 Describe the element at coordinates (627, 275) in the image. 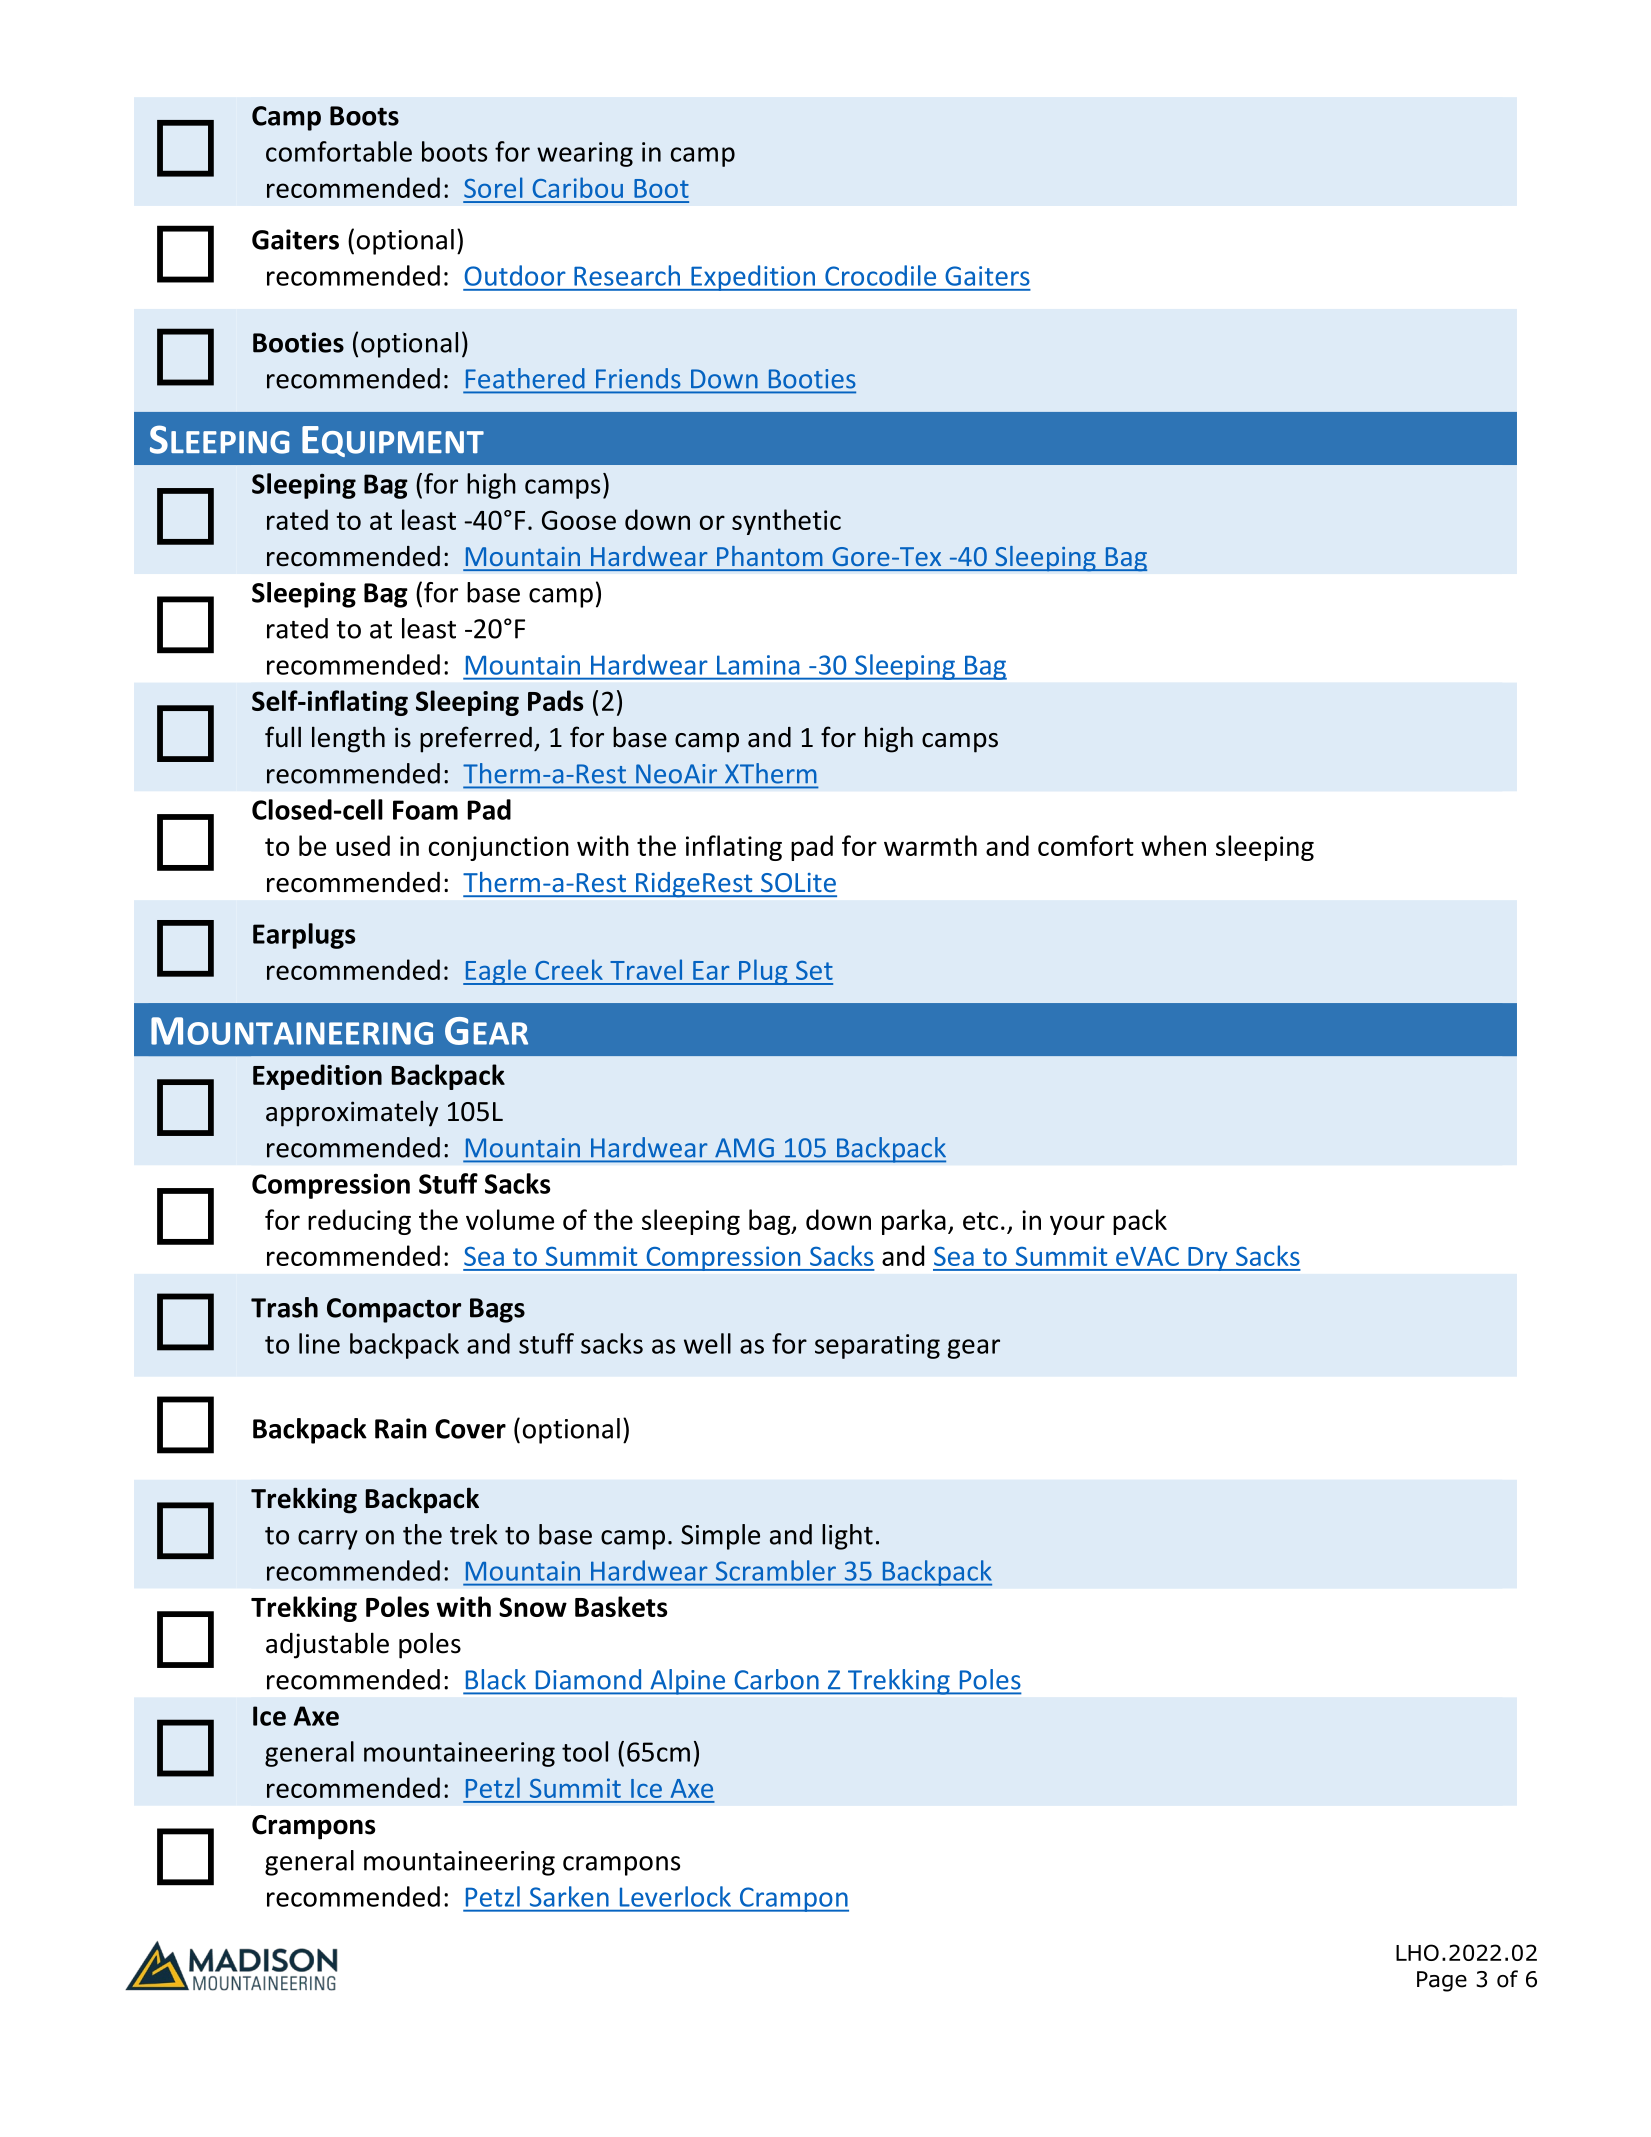

I see `Research` at that location.
